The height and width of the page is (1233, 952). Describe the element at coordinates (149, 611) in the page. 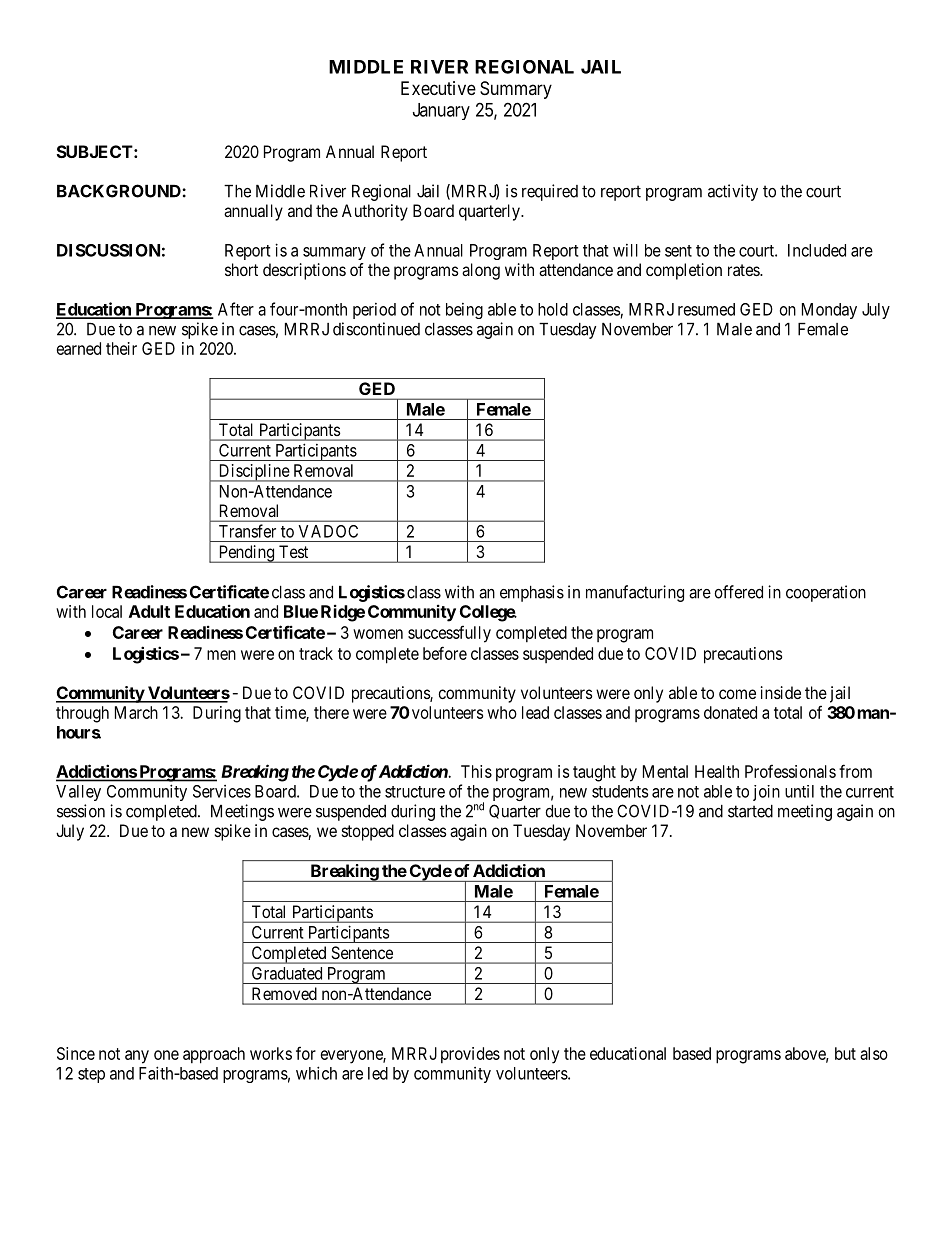

I see `Adult` at that location.
